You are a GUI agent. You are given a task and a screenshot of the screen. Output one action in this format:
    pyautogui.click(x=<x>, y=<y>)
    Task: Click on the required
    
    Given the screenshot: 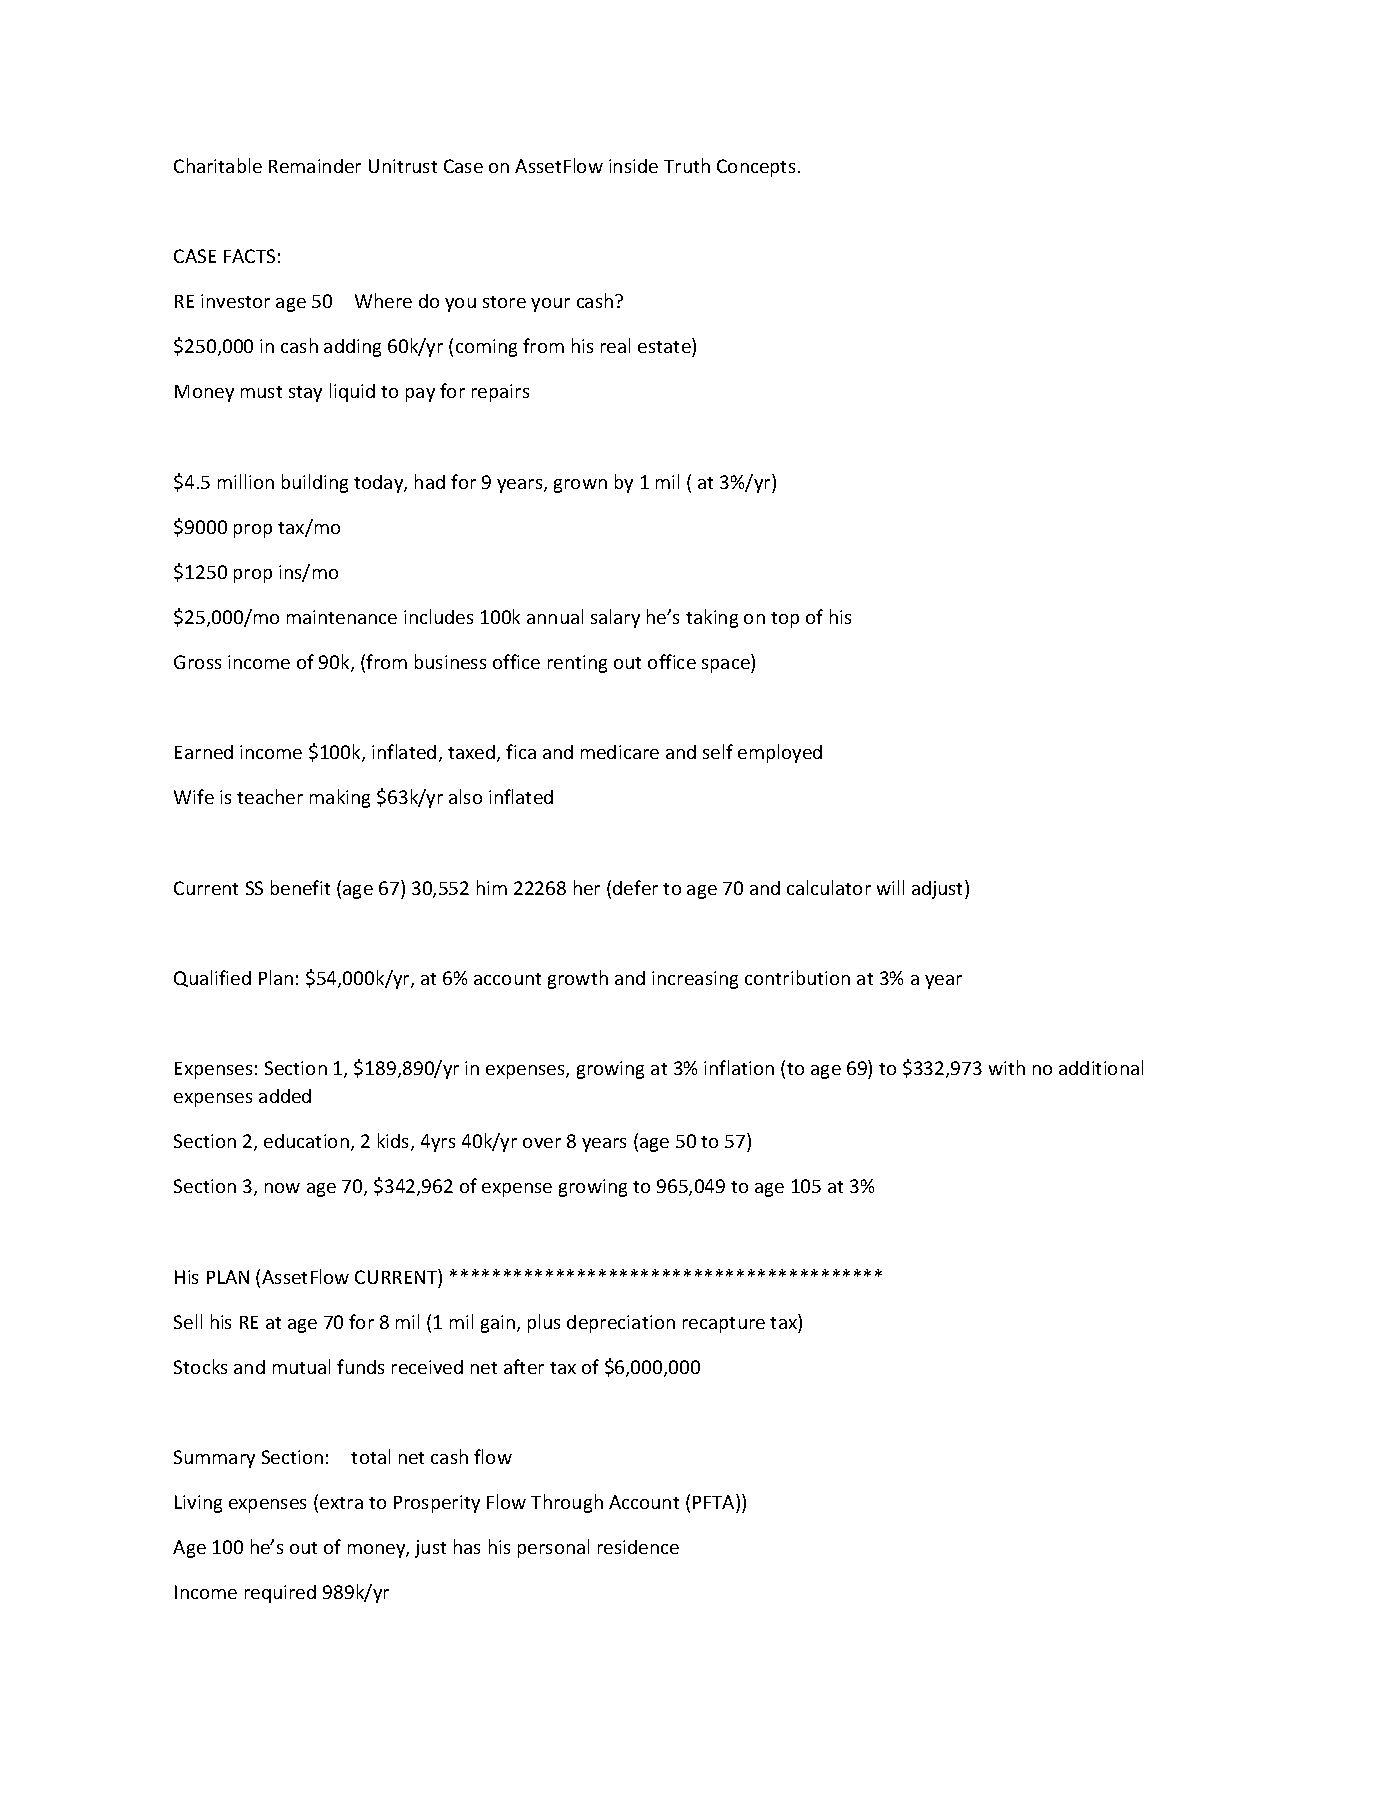 What is the action you would take?
    pyautogui.click(x=280, y=1594)
